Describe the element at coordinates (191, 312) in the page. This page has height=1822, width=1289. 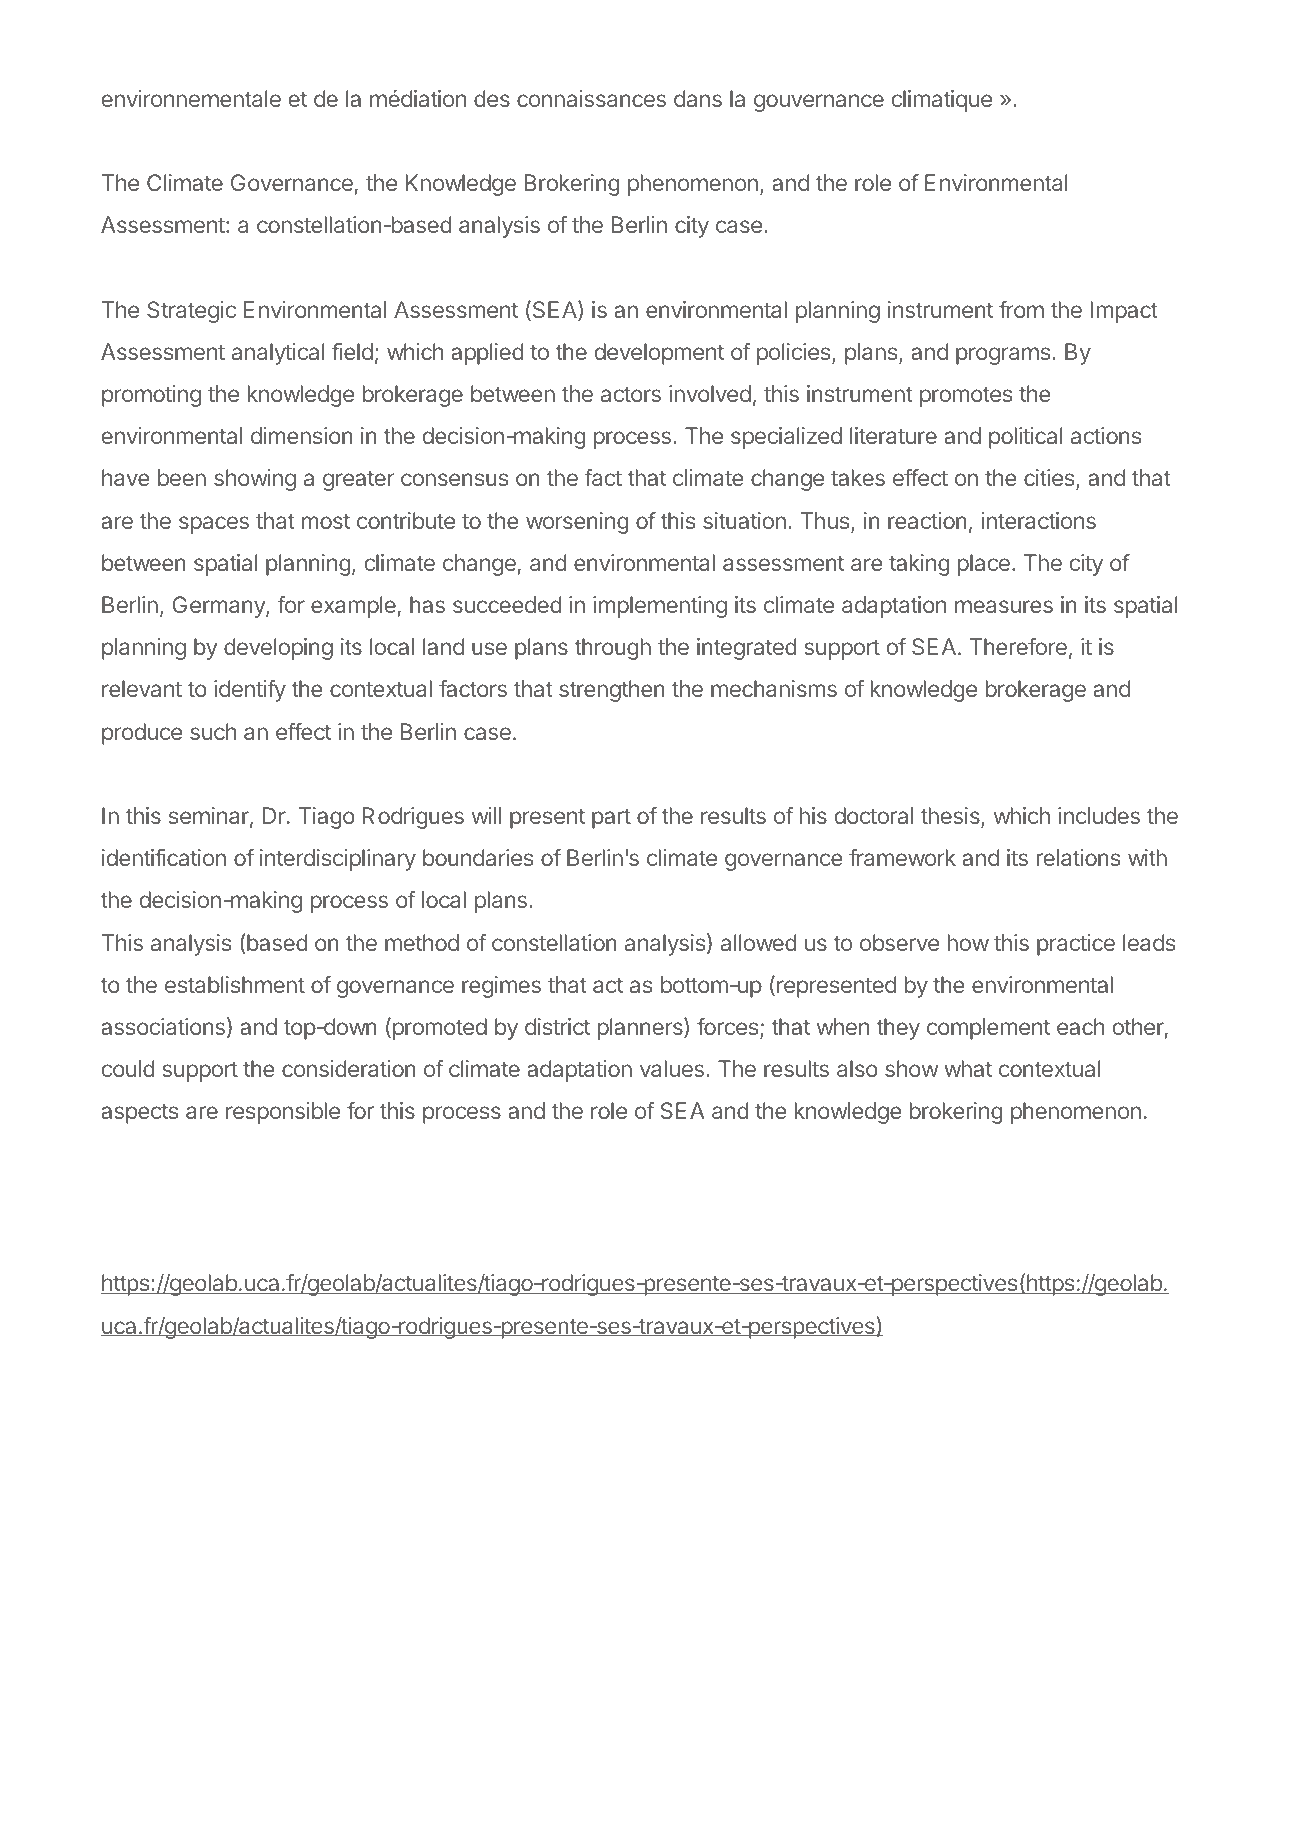
I see `Strategic` at that location.
